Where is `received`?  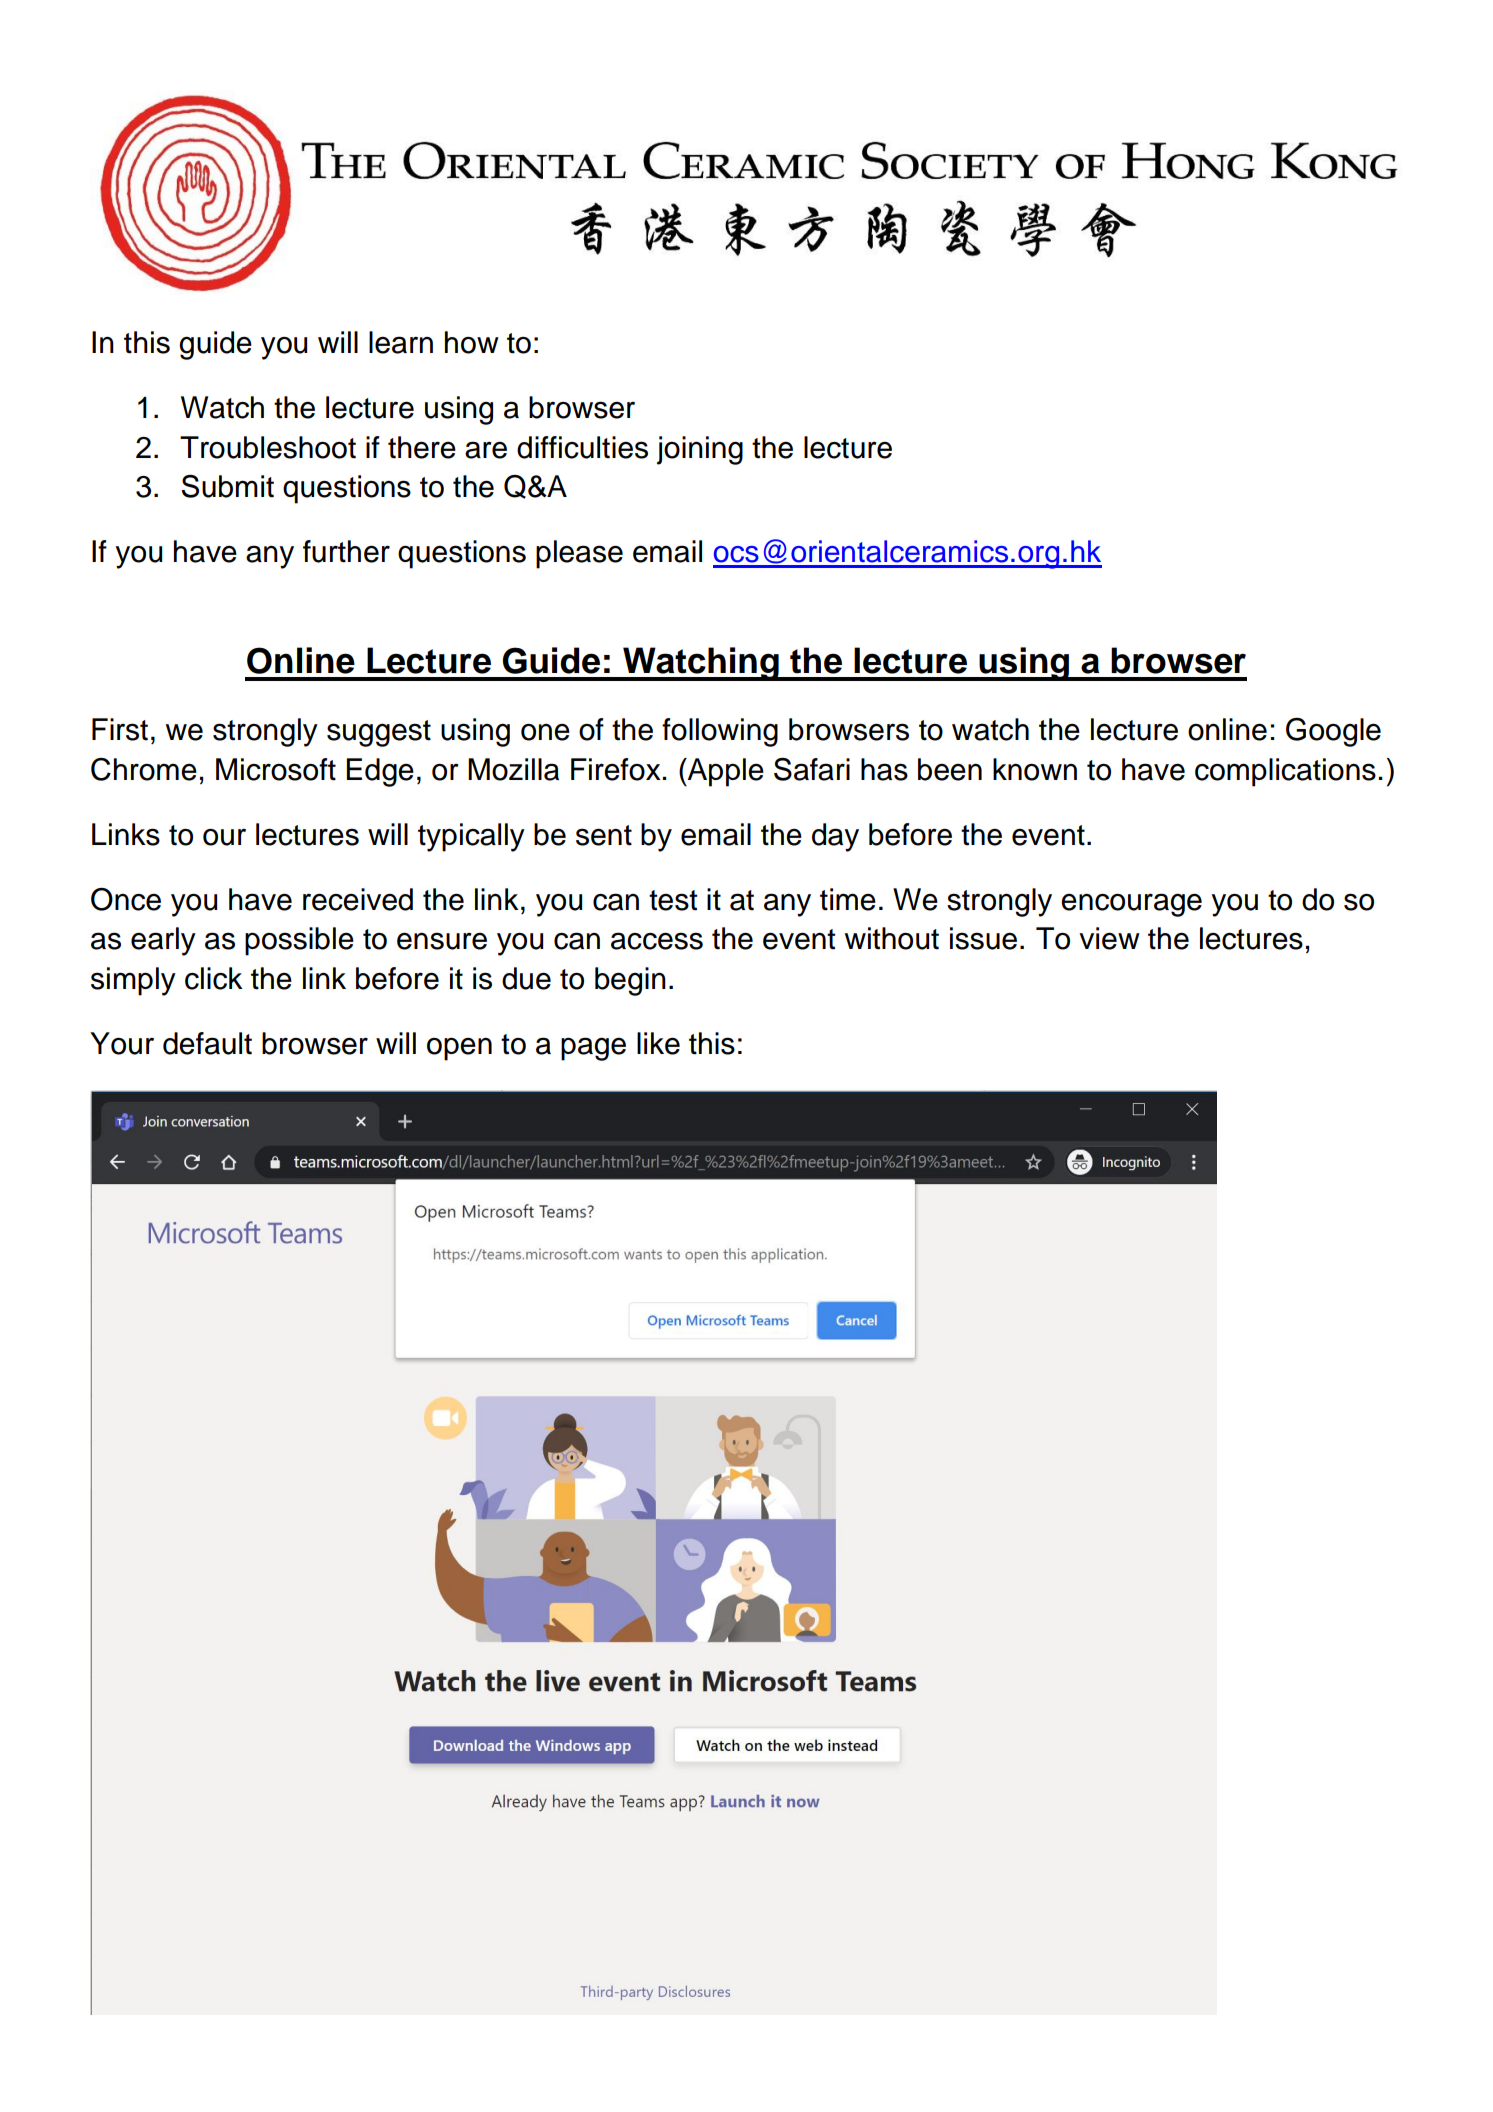
received is located at coordinates (358, 899).
